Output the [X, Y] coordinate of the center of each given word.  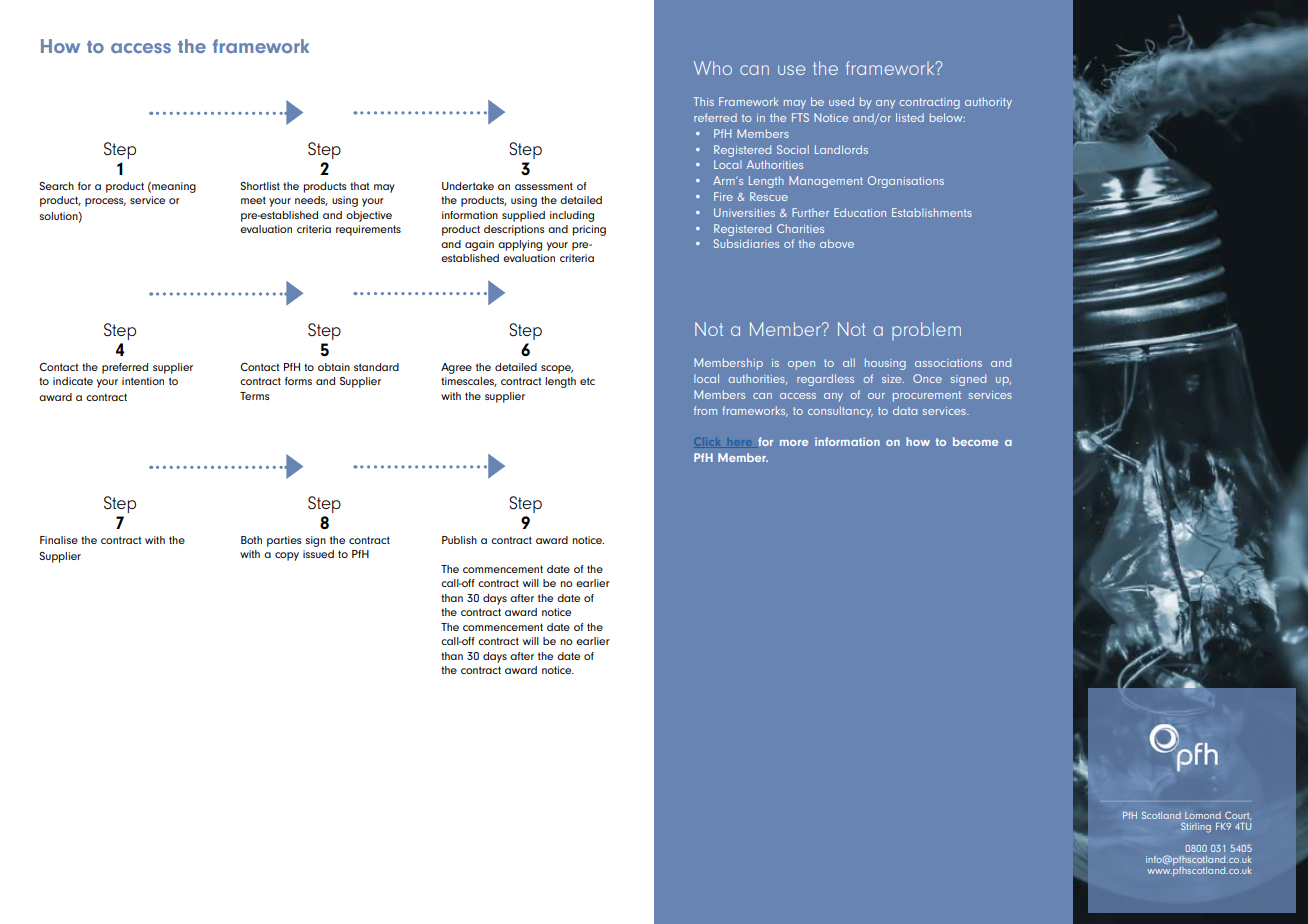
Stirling [1196, 827]
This [704, 101]
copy [287, 556]
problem [926, 331]
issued [318, 554]
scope [557, 369]
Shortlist [260, 186]
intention [143, 381]
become [975, 441]
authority [988, 103]
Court [1238, 816]
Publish [459, 540]
